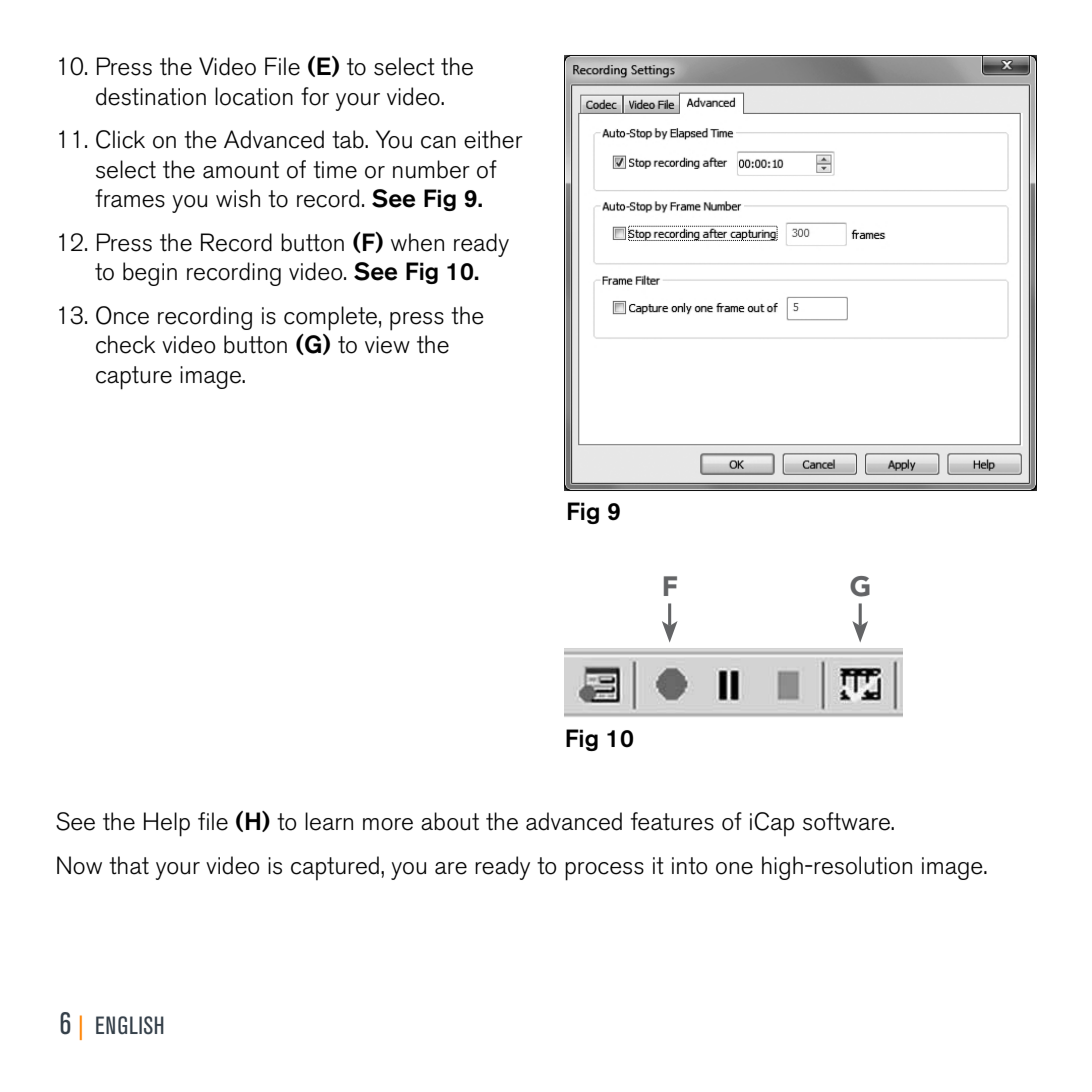  Describe the element at coordinates (493, 139) in the image. I see `either` at that location.
